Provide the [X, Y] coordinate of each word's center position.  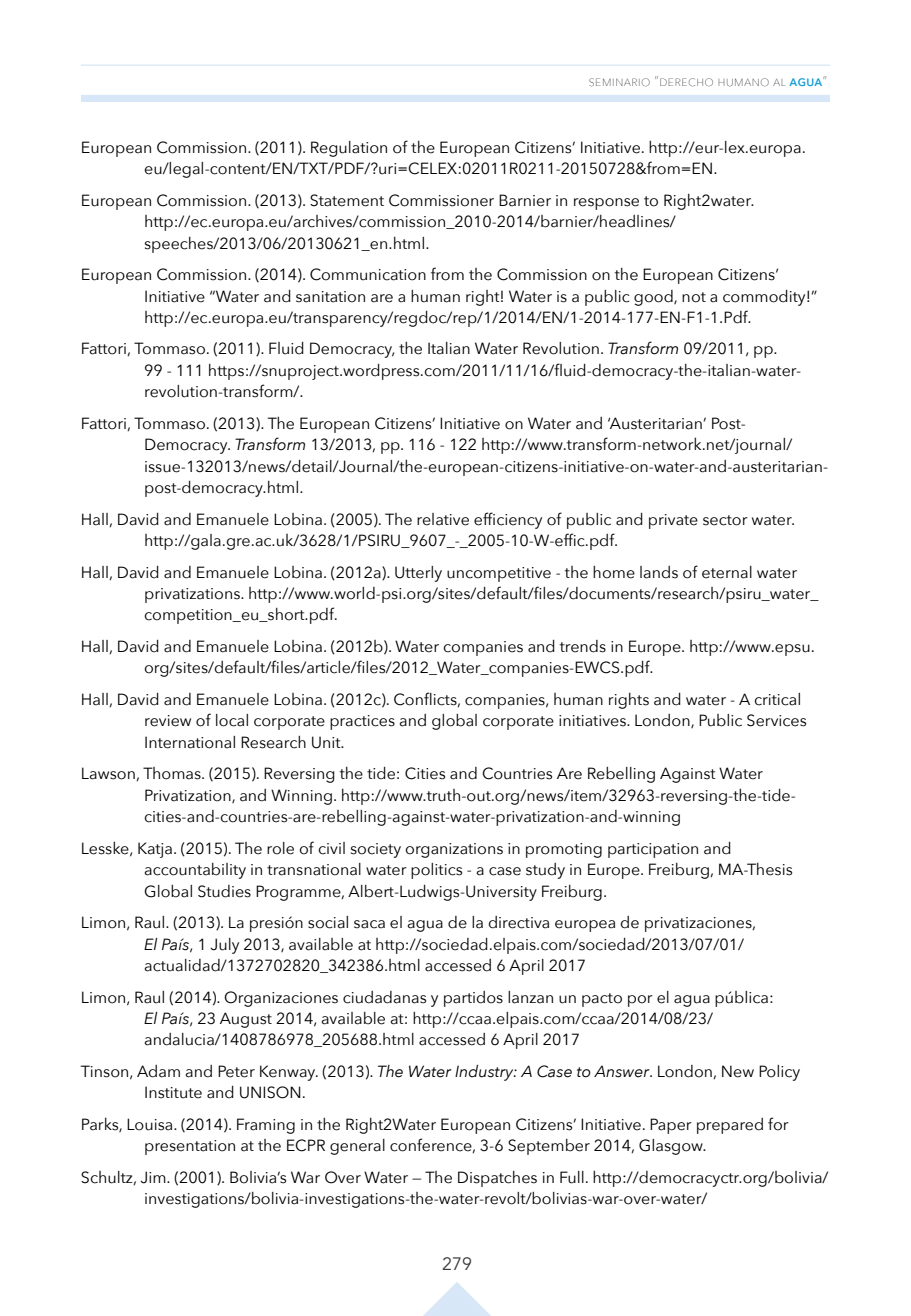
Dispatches [497, 1179]
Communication [368, 274]
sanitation [330, 297]
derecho [686, 82]
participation [653, 850]
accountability [195, 871]
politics [436, 871]
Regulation [349, 149]
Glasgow [672, 1147]
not [694, 297]
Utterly [418, 574]
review [168, 721]
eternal [727, 572]
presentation [190, 1147]
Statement [347, 200]
